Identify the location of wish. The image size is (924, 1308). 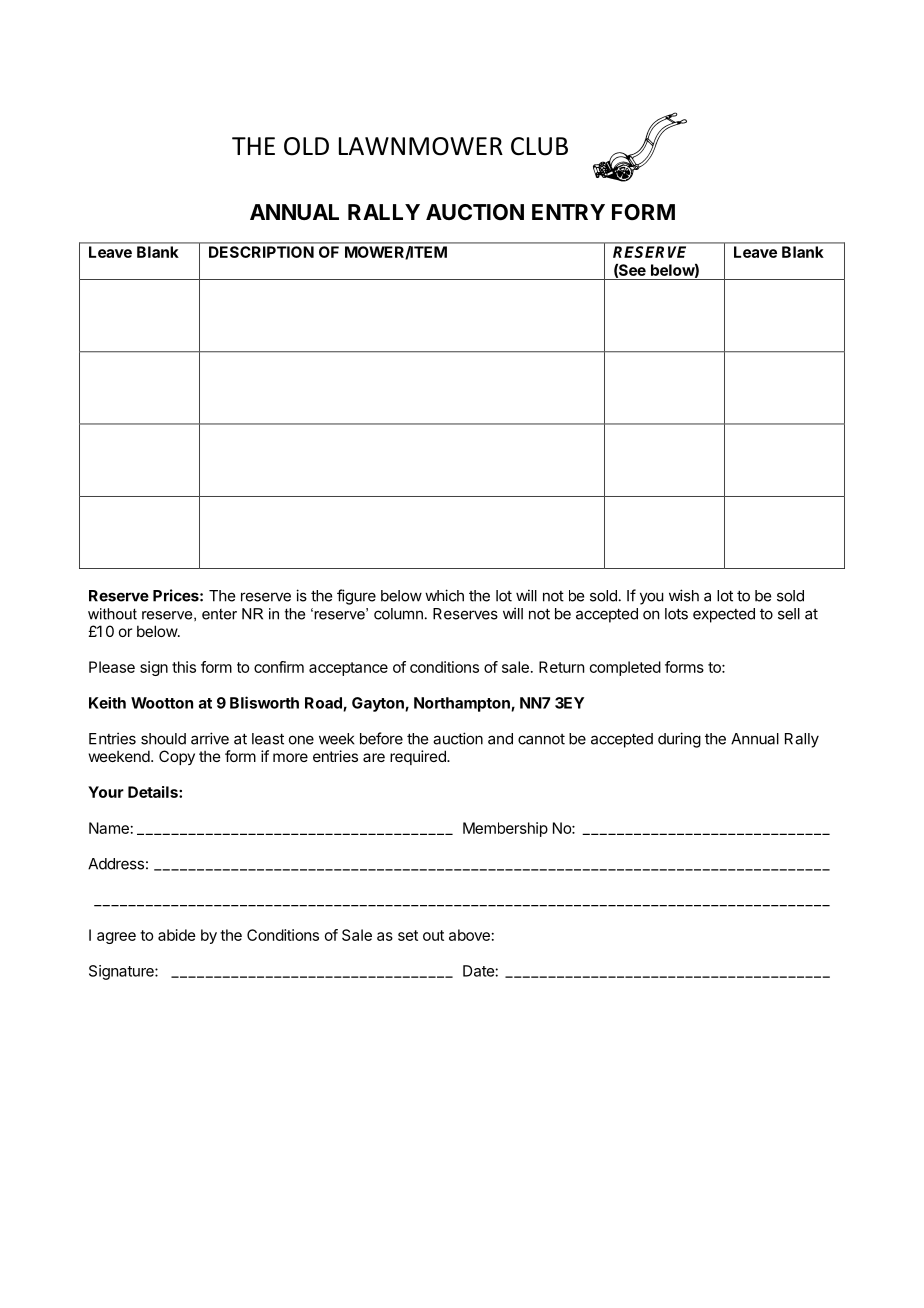
(684, 595).
